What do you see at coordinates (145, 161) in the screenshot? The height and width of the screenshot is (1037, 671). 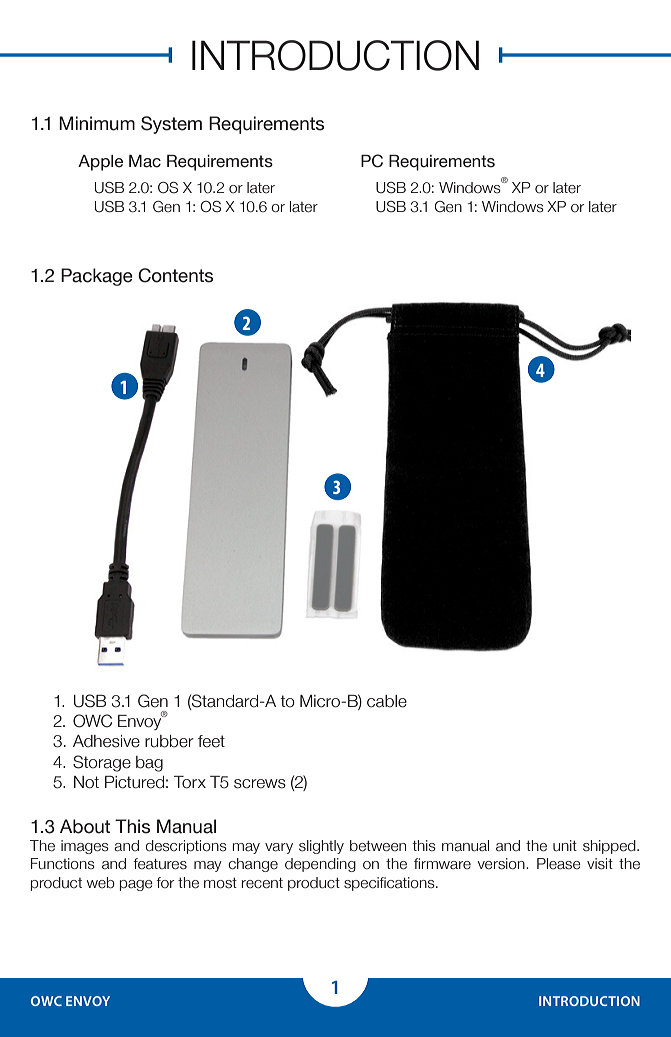 I see `Mac` at bounding box center [145, 161].
